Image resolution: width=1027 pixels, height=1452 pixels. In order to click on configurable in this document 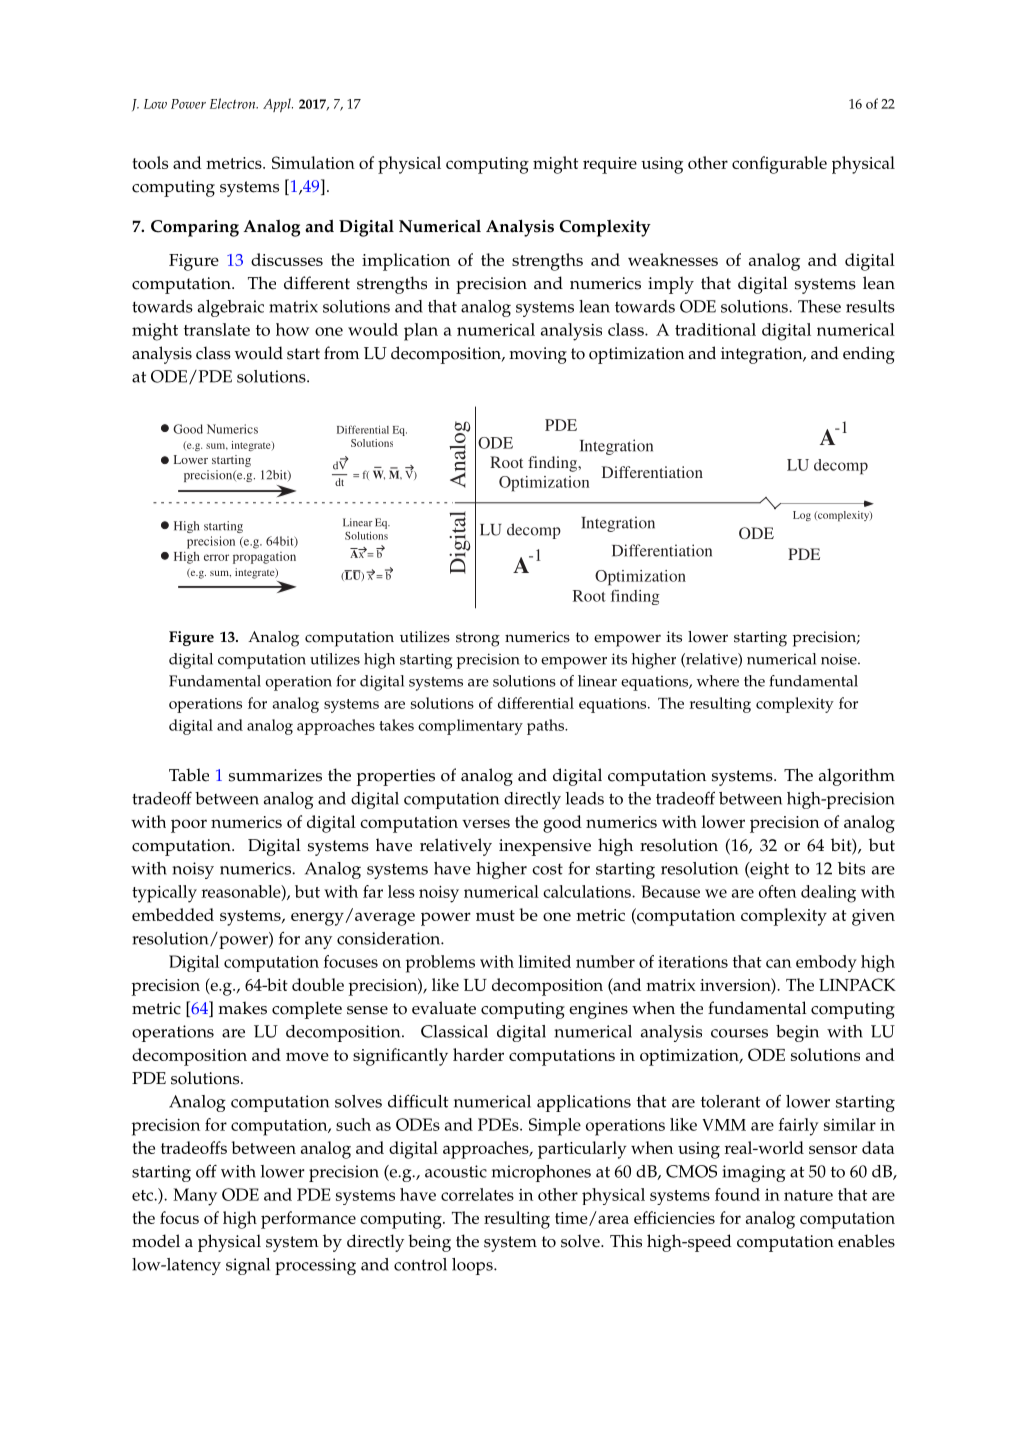, I will do `click(779, 165)`.
